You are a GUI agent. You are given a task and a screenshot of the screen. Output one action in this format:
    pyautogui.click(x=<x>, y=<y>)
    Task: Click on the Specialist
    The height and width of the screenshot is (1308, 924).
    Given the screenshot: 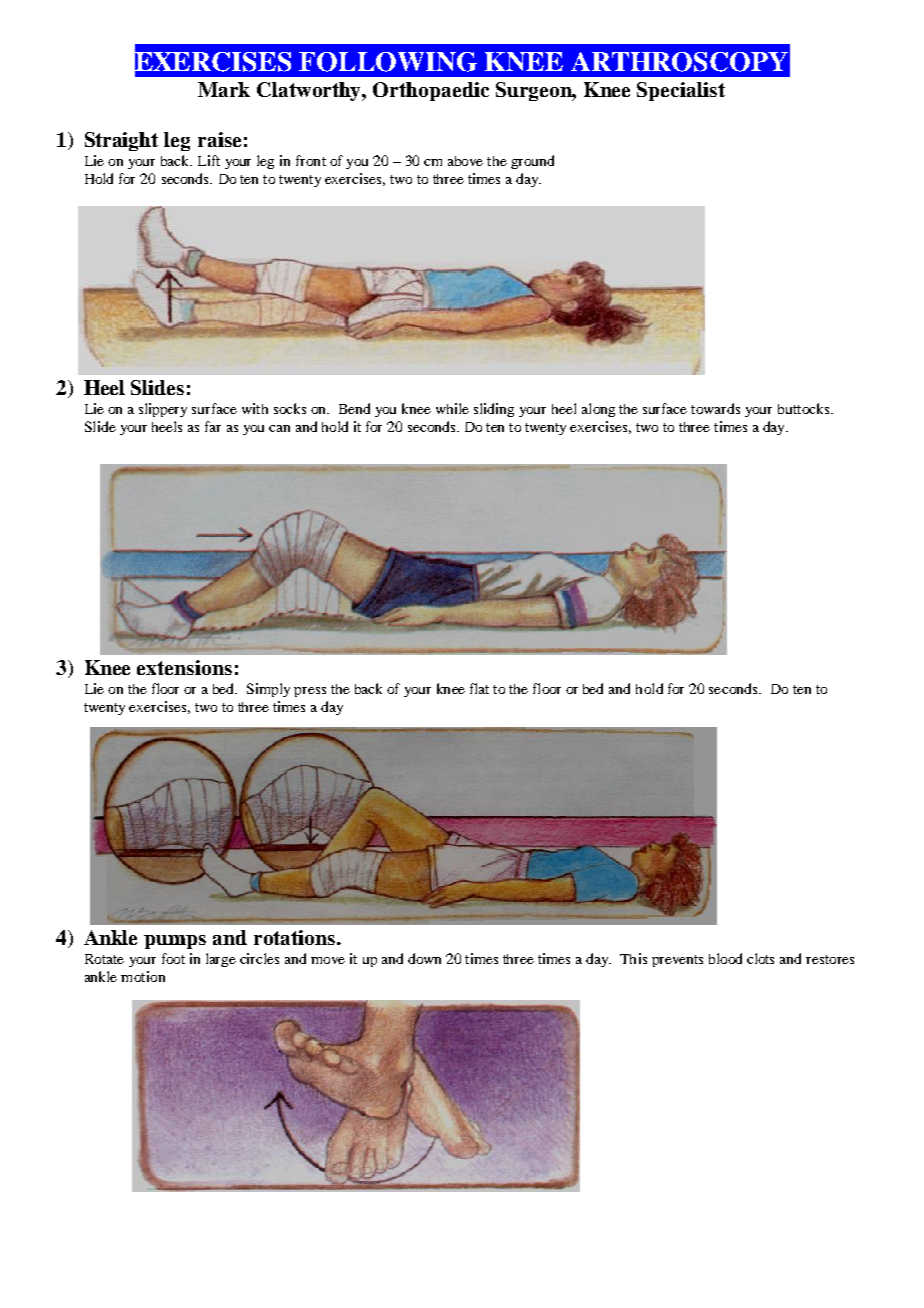 What is the action you would take?
    pyautogui.click(x=681, y=91)
